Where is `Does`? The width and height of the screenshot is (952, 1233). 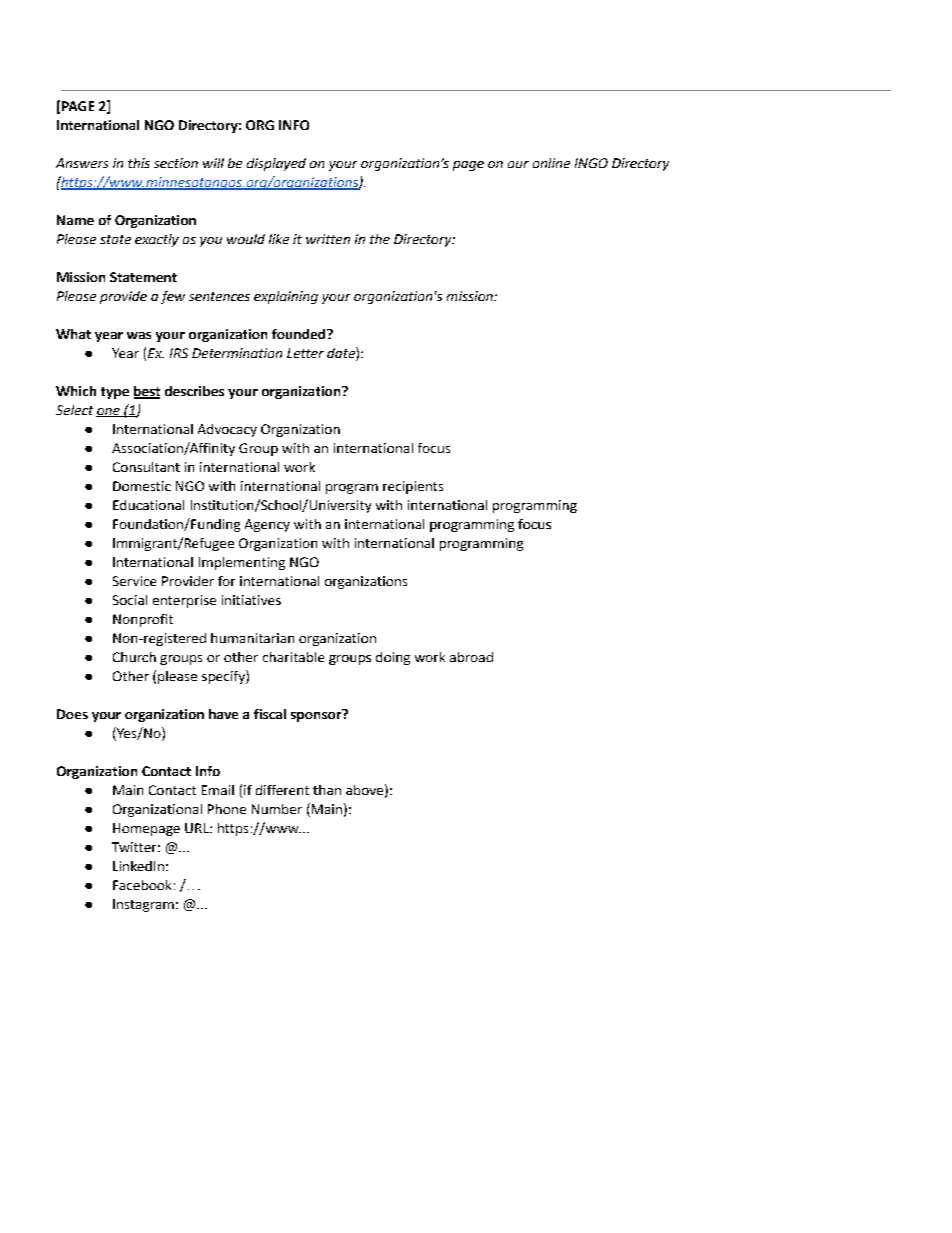 Does is located at coordinates (72, 714).
